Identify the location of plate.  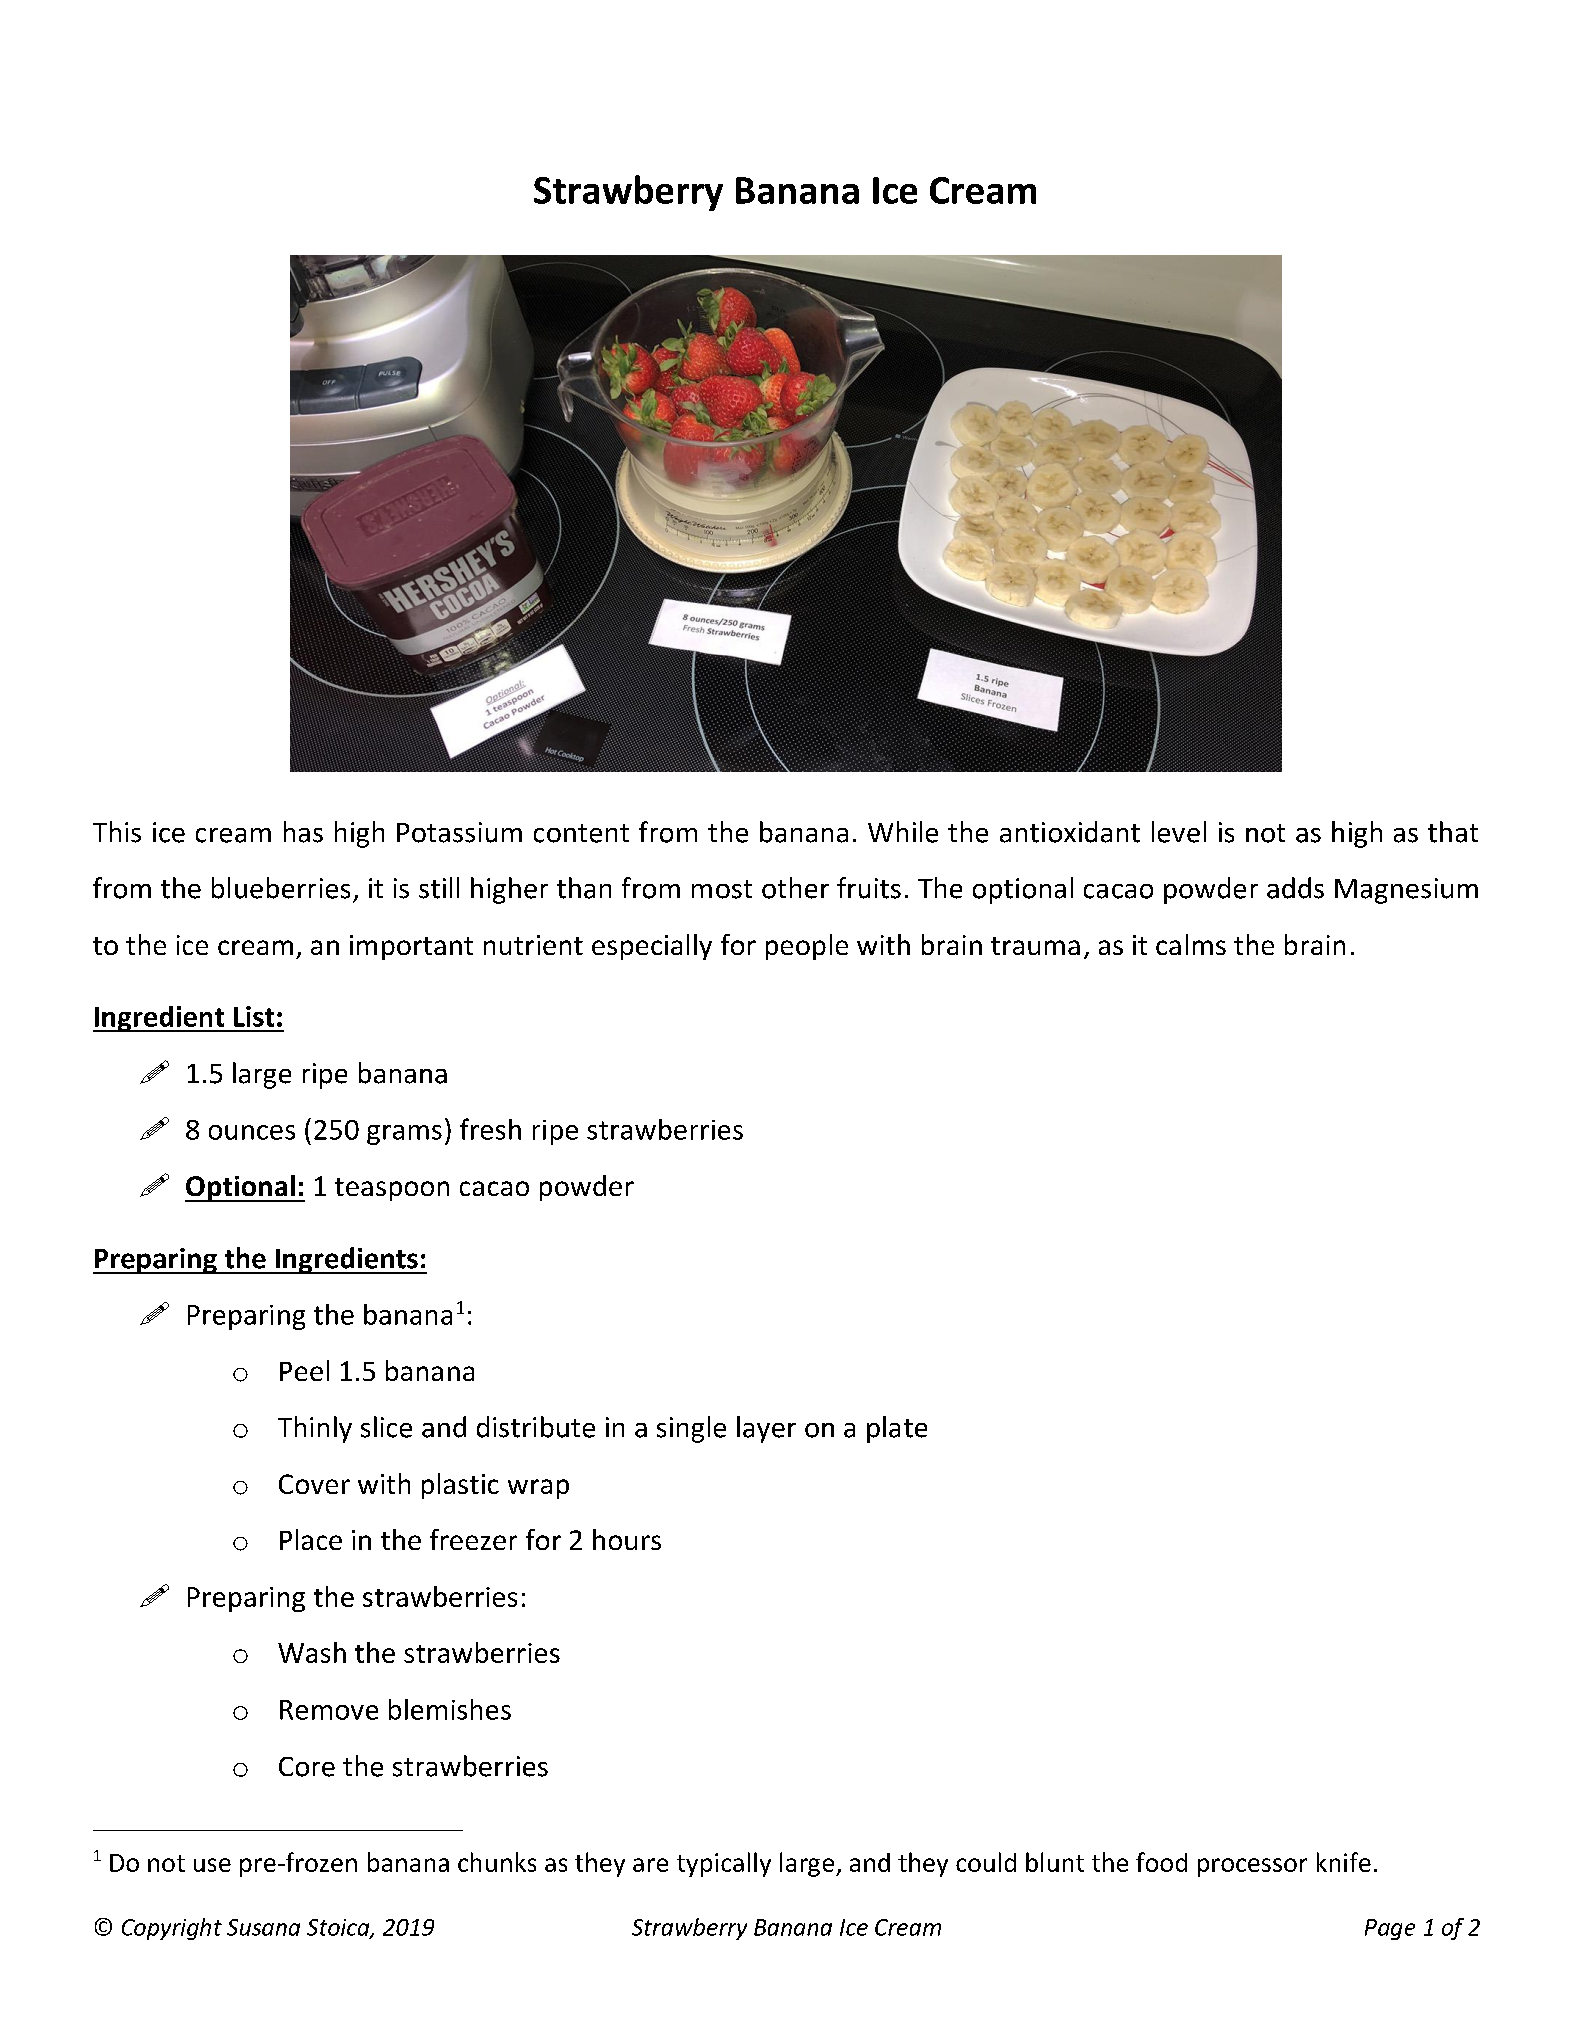
(897, 1429).
